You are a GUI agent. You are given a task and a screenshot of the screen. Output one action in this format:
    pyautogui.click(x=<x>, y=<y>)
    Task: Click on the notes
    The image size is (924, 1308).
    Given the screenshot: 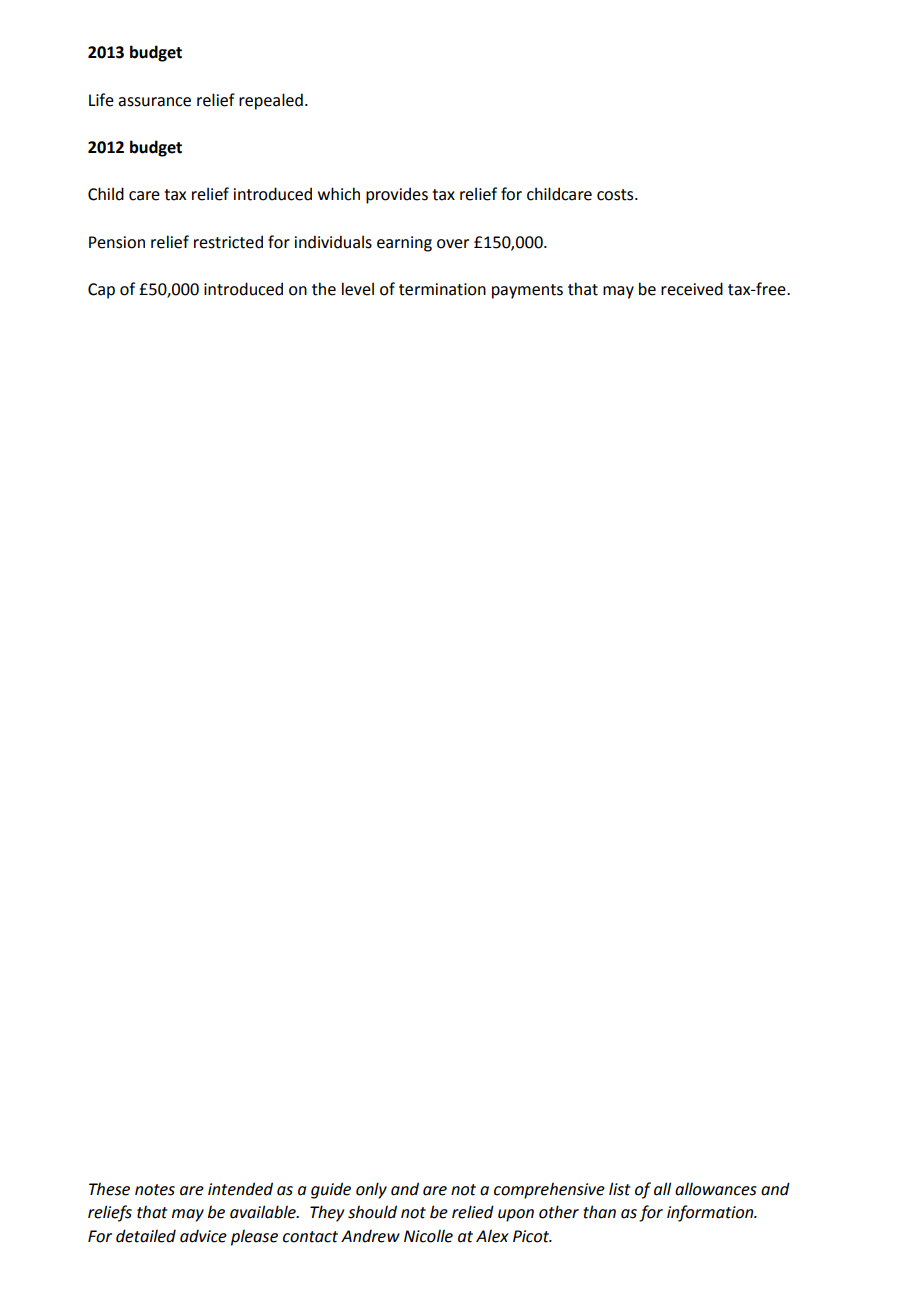 What is the action you would take?
    pyautogui.click(x=155, y=1190)
